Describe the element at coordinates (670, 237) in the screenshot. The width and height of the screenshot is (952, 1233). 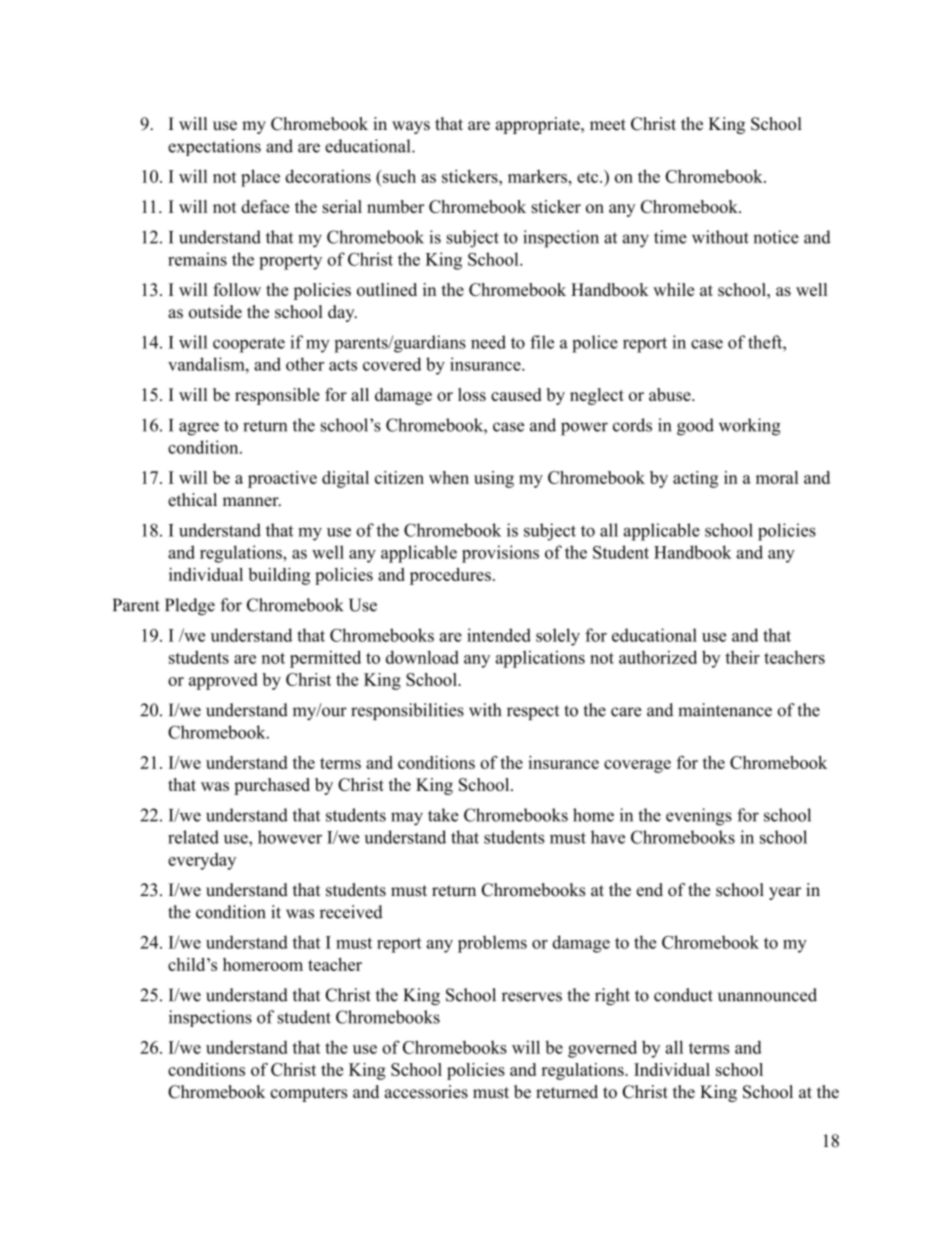
I see `time` at that location.
